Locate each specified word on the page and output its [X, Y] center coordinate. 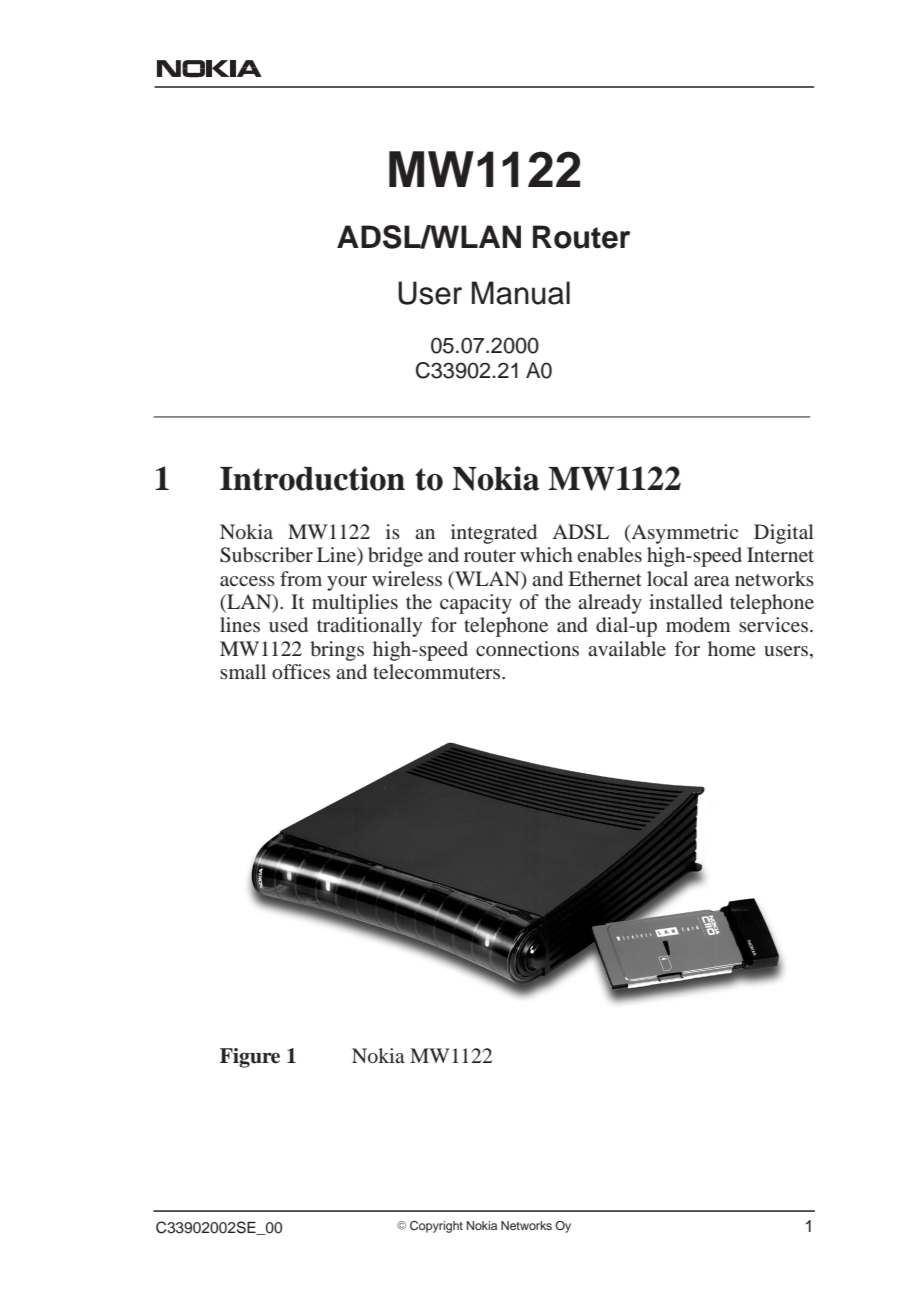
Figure [250, 1058]
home [732, 648]
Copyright [436, 1227]
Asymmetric [683, 534]
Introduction [312, 478]
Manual [521, 293]
